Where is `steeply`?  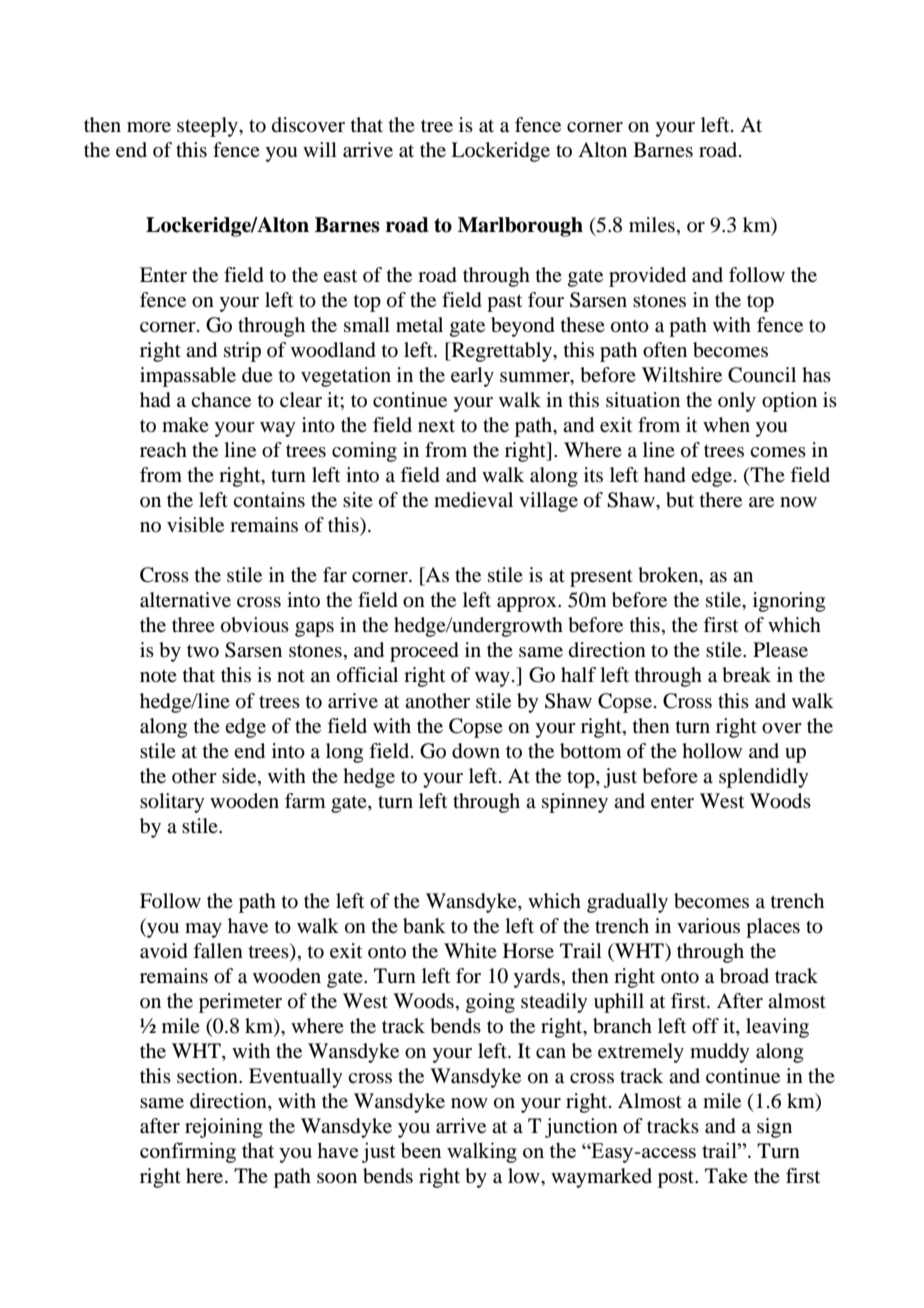
steeply is located at coordinates (208, 127).
